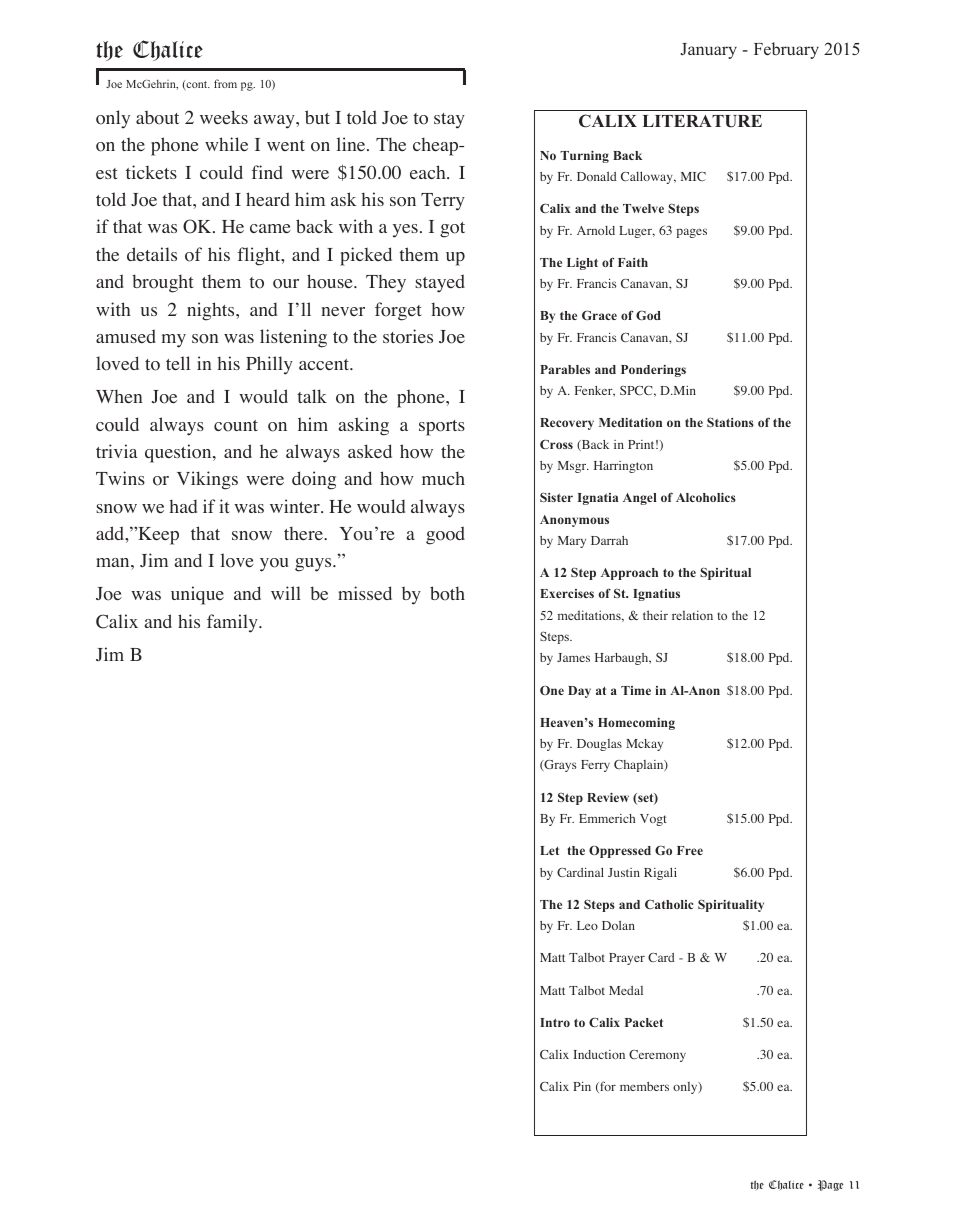 This screenshot has height=1232, width=958. I want to click on much, so click(443, 478).
